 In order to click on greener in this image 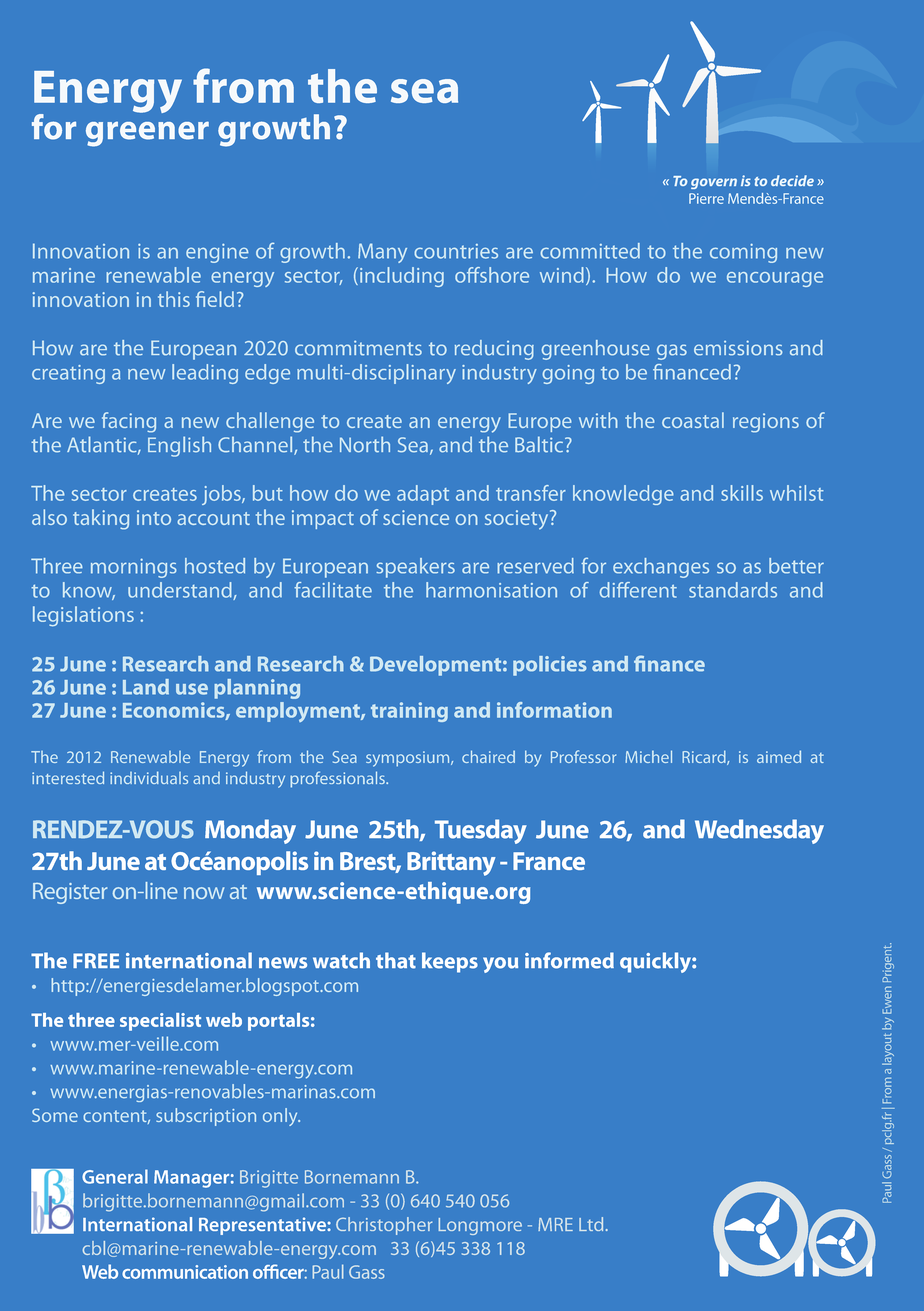, I will do `click(147, 134)`.
